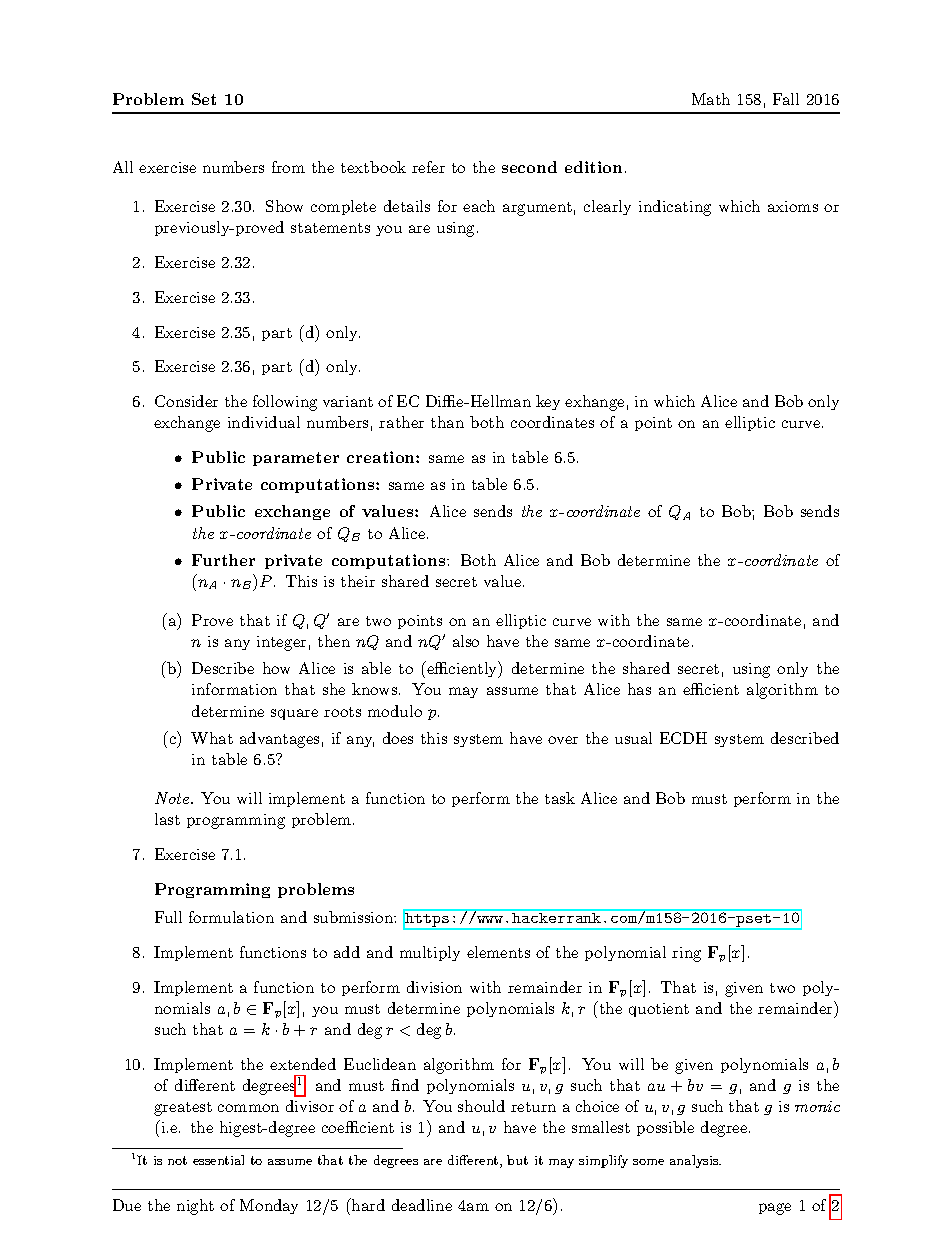 The height and width of the screenshot is (1233, 952). Describe the element at coordinates (186, 401) in the screenshot. I see `Consider` at that location.
